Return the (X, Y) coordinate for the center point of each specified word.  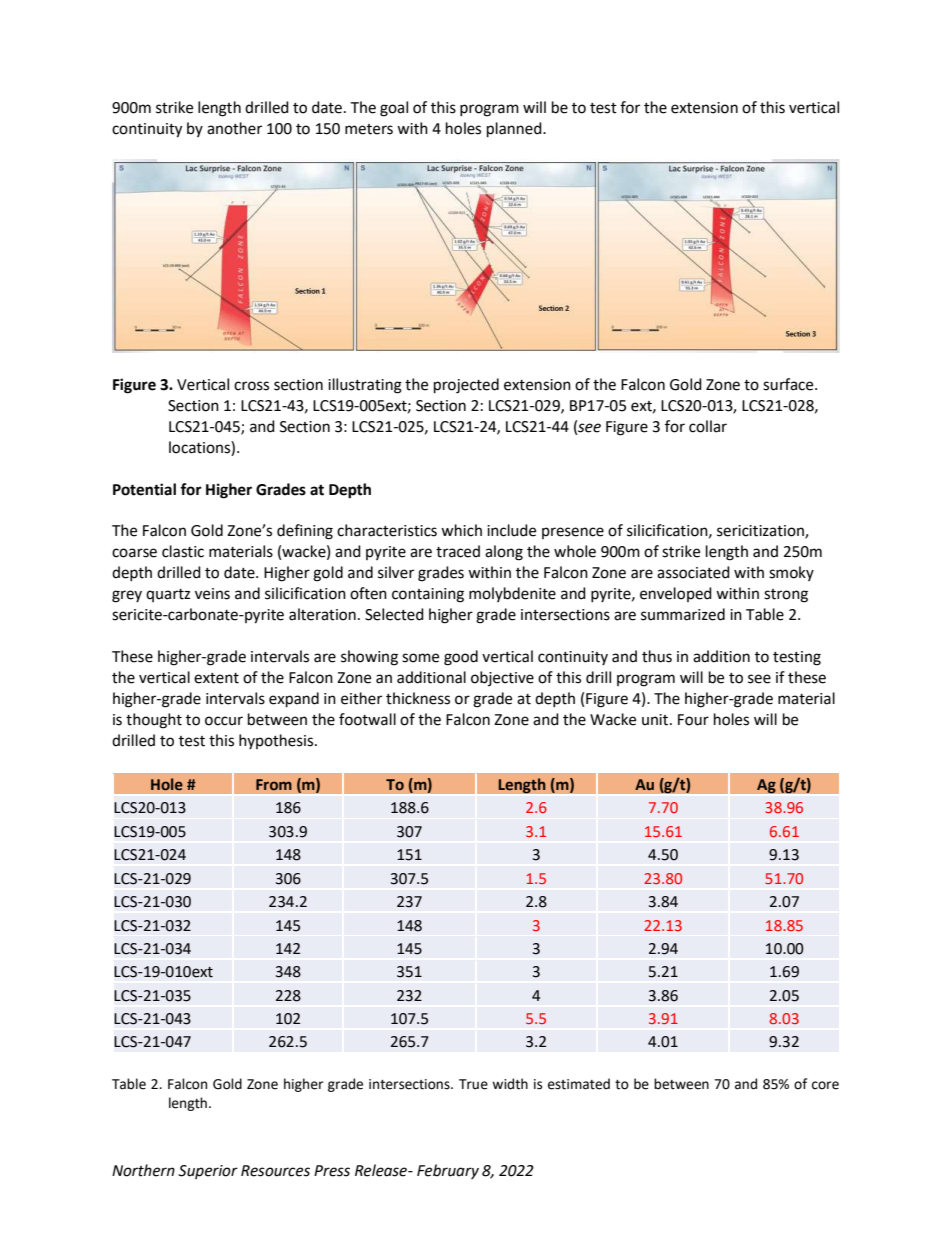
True (473, 1084)
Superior (208, 1172)
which (461, 530)
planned (515, 130)
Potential (144, 489)
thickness (418, 698)
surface (789, 384)
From (274, 784)
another (234, 128)
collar (708, 426)
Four (693, 720)
